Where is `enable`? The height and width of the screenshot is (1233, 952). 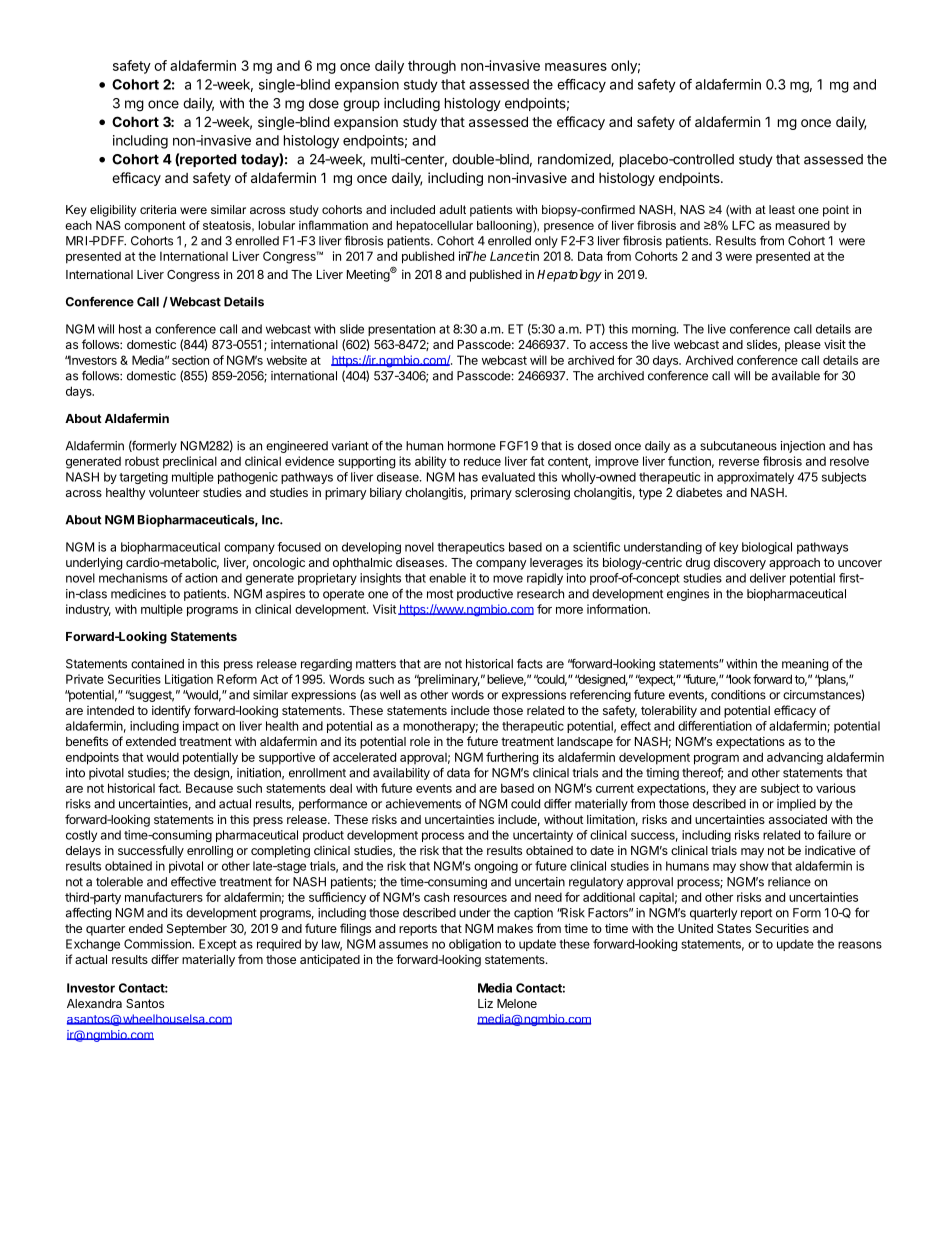 enable is located at coordinates (447, 578).
